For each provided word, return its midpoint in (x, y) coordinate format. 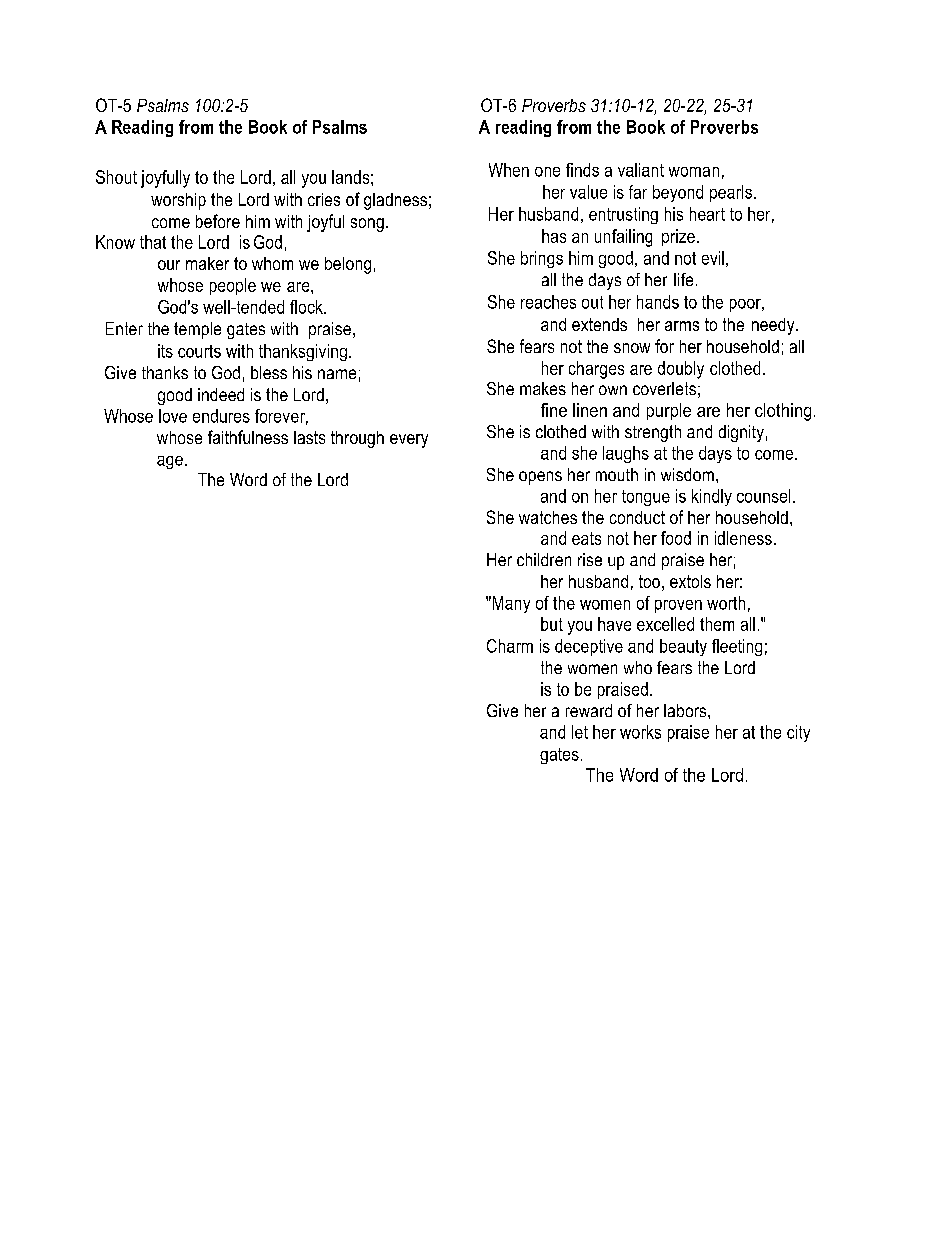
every (409, 441)
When (509, 170)
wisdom (687, 474)
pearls (731, 193)
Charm (510, 646)
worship (178, 201)
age (170, 462)
